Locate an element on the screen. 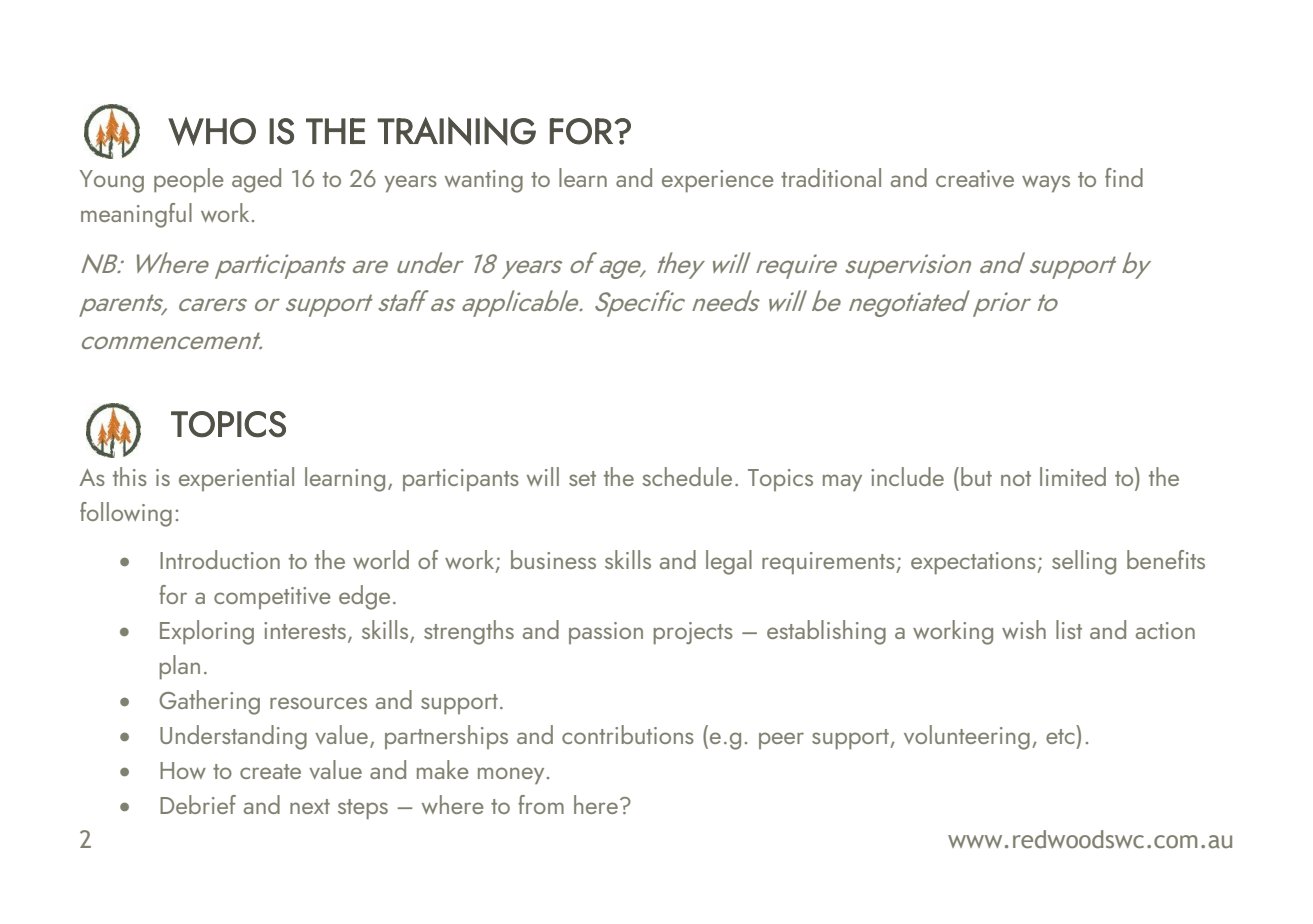  Debrief is located at coordinates (198, 804).
